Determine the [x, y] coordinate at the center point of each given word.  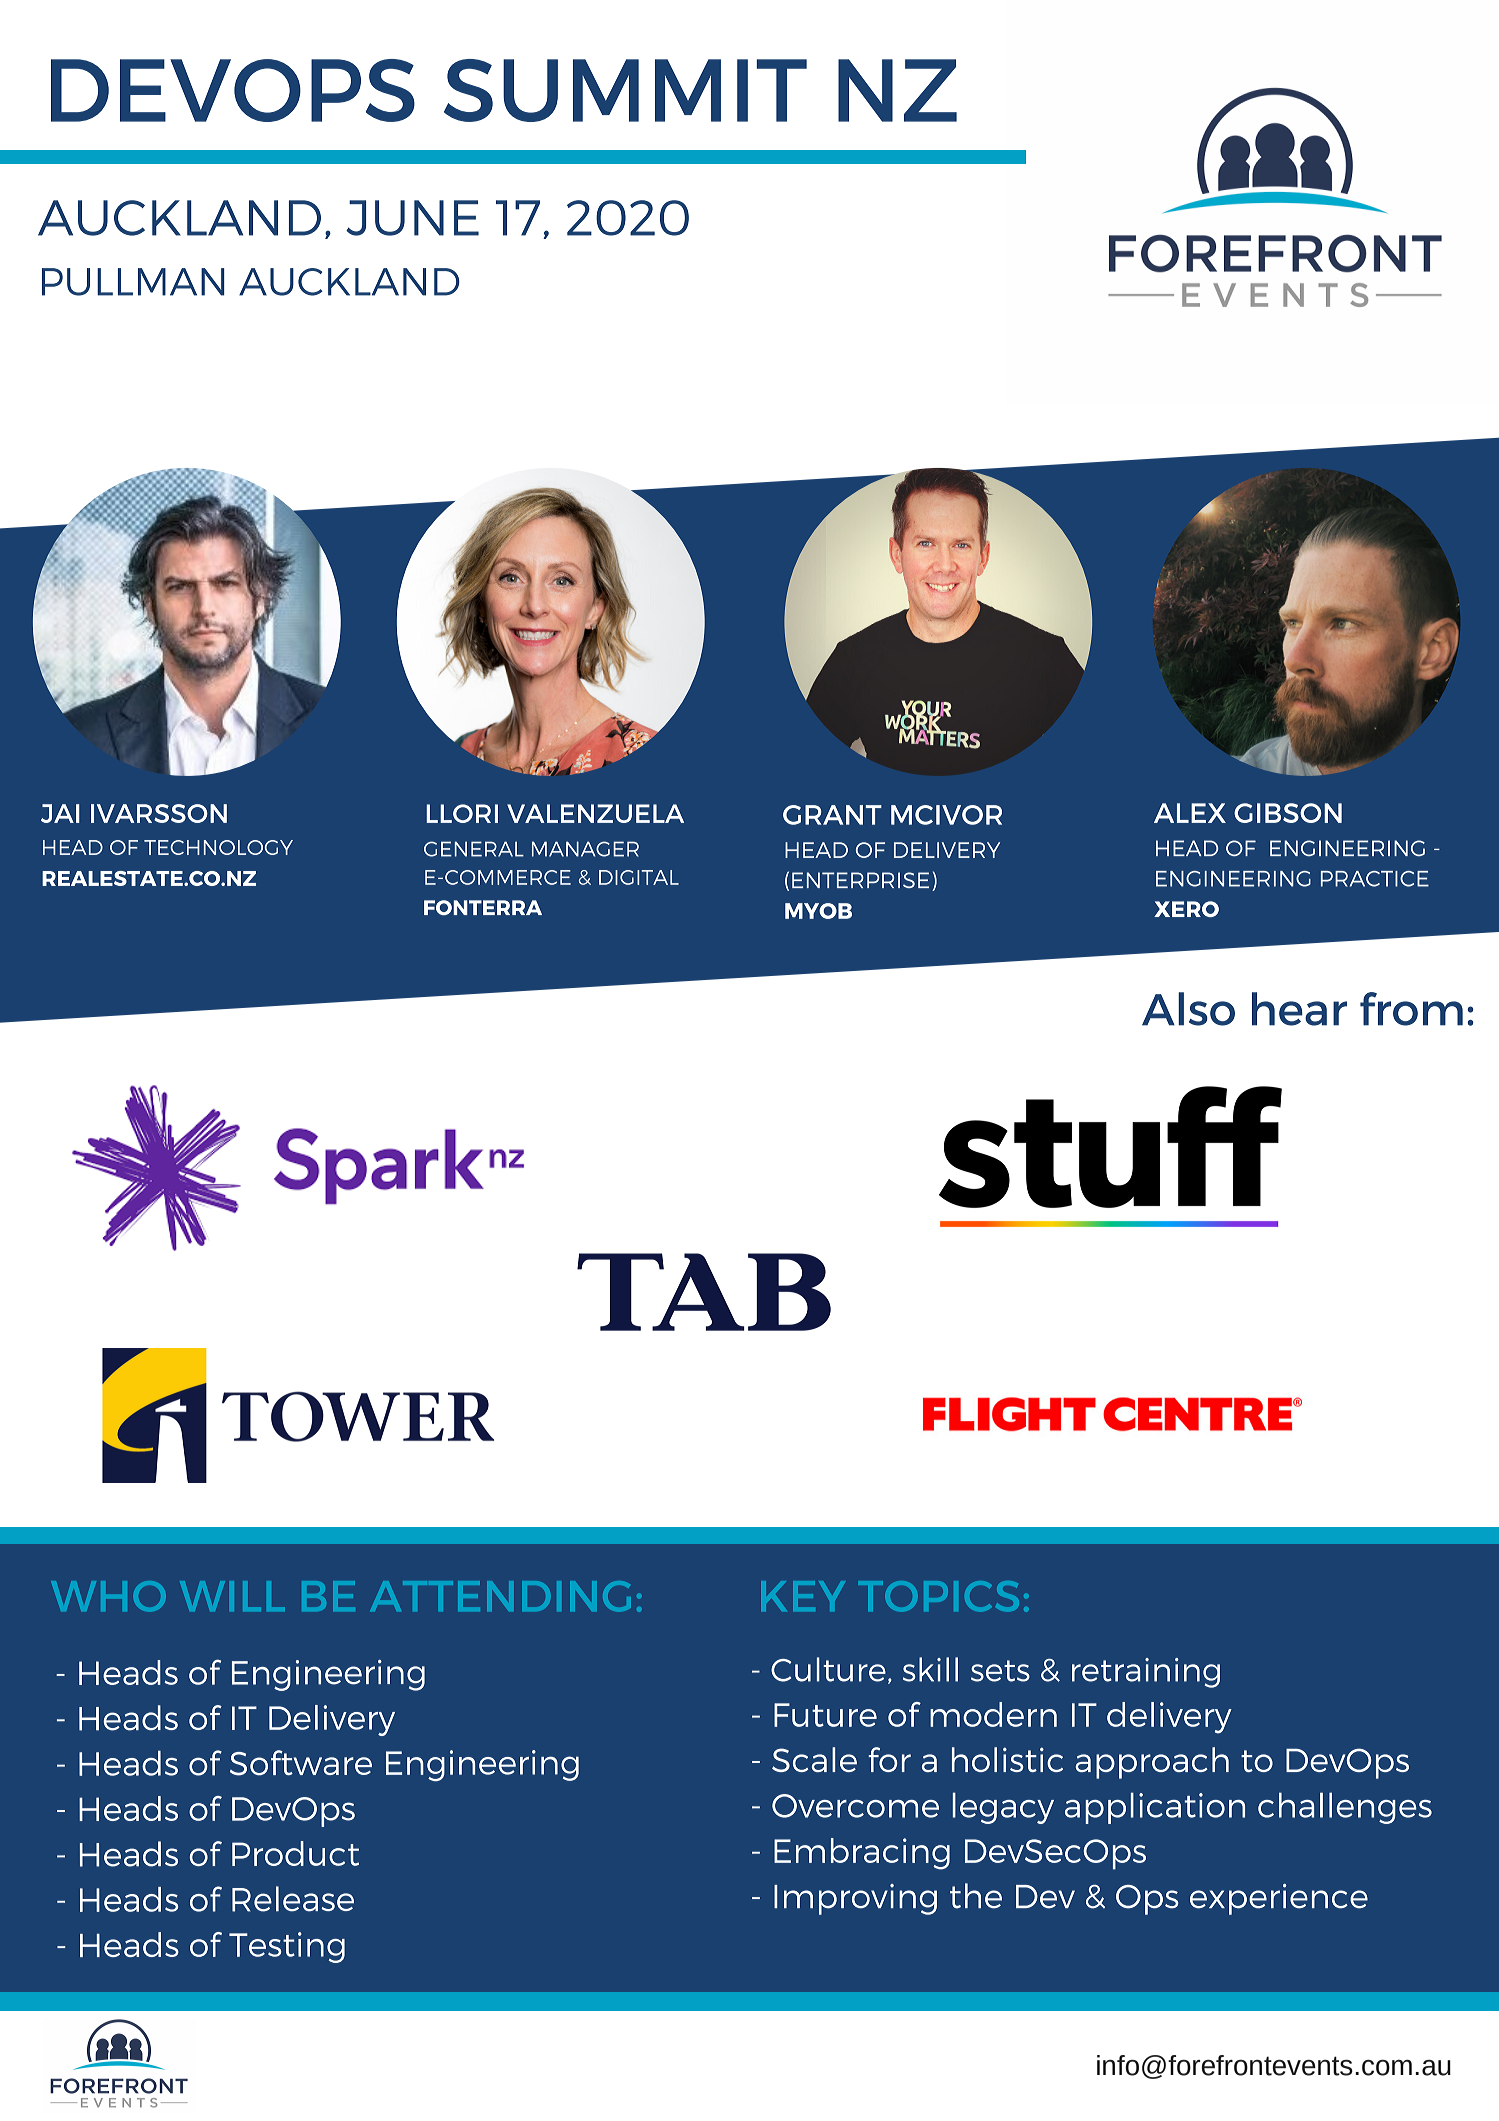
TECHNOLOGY [218, 847]
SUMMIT [625, 90]
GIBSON [1288, 813]
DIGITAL [639, 877]
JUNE [412, 218]
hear [1299, 1009]
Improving [855, 1899]
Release [293, 1899]
